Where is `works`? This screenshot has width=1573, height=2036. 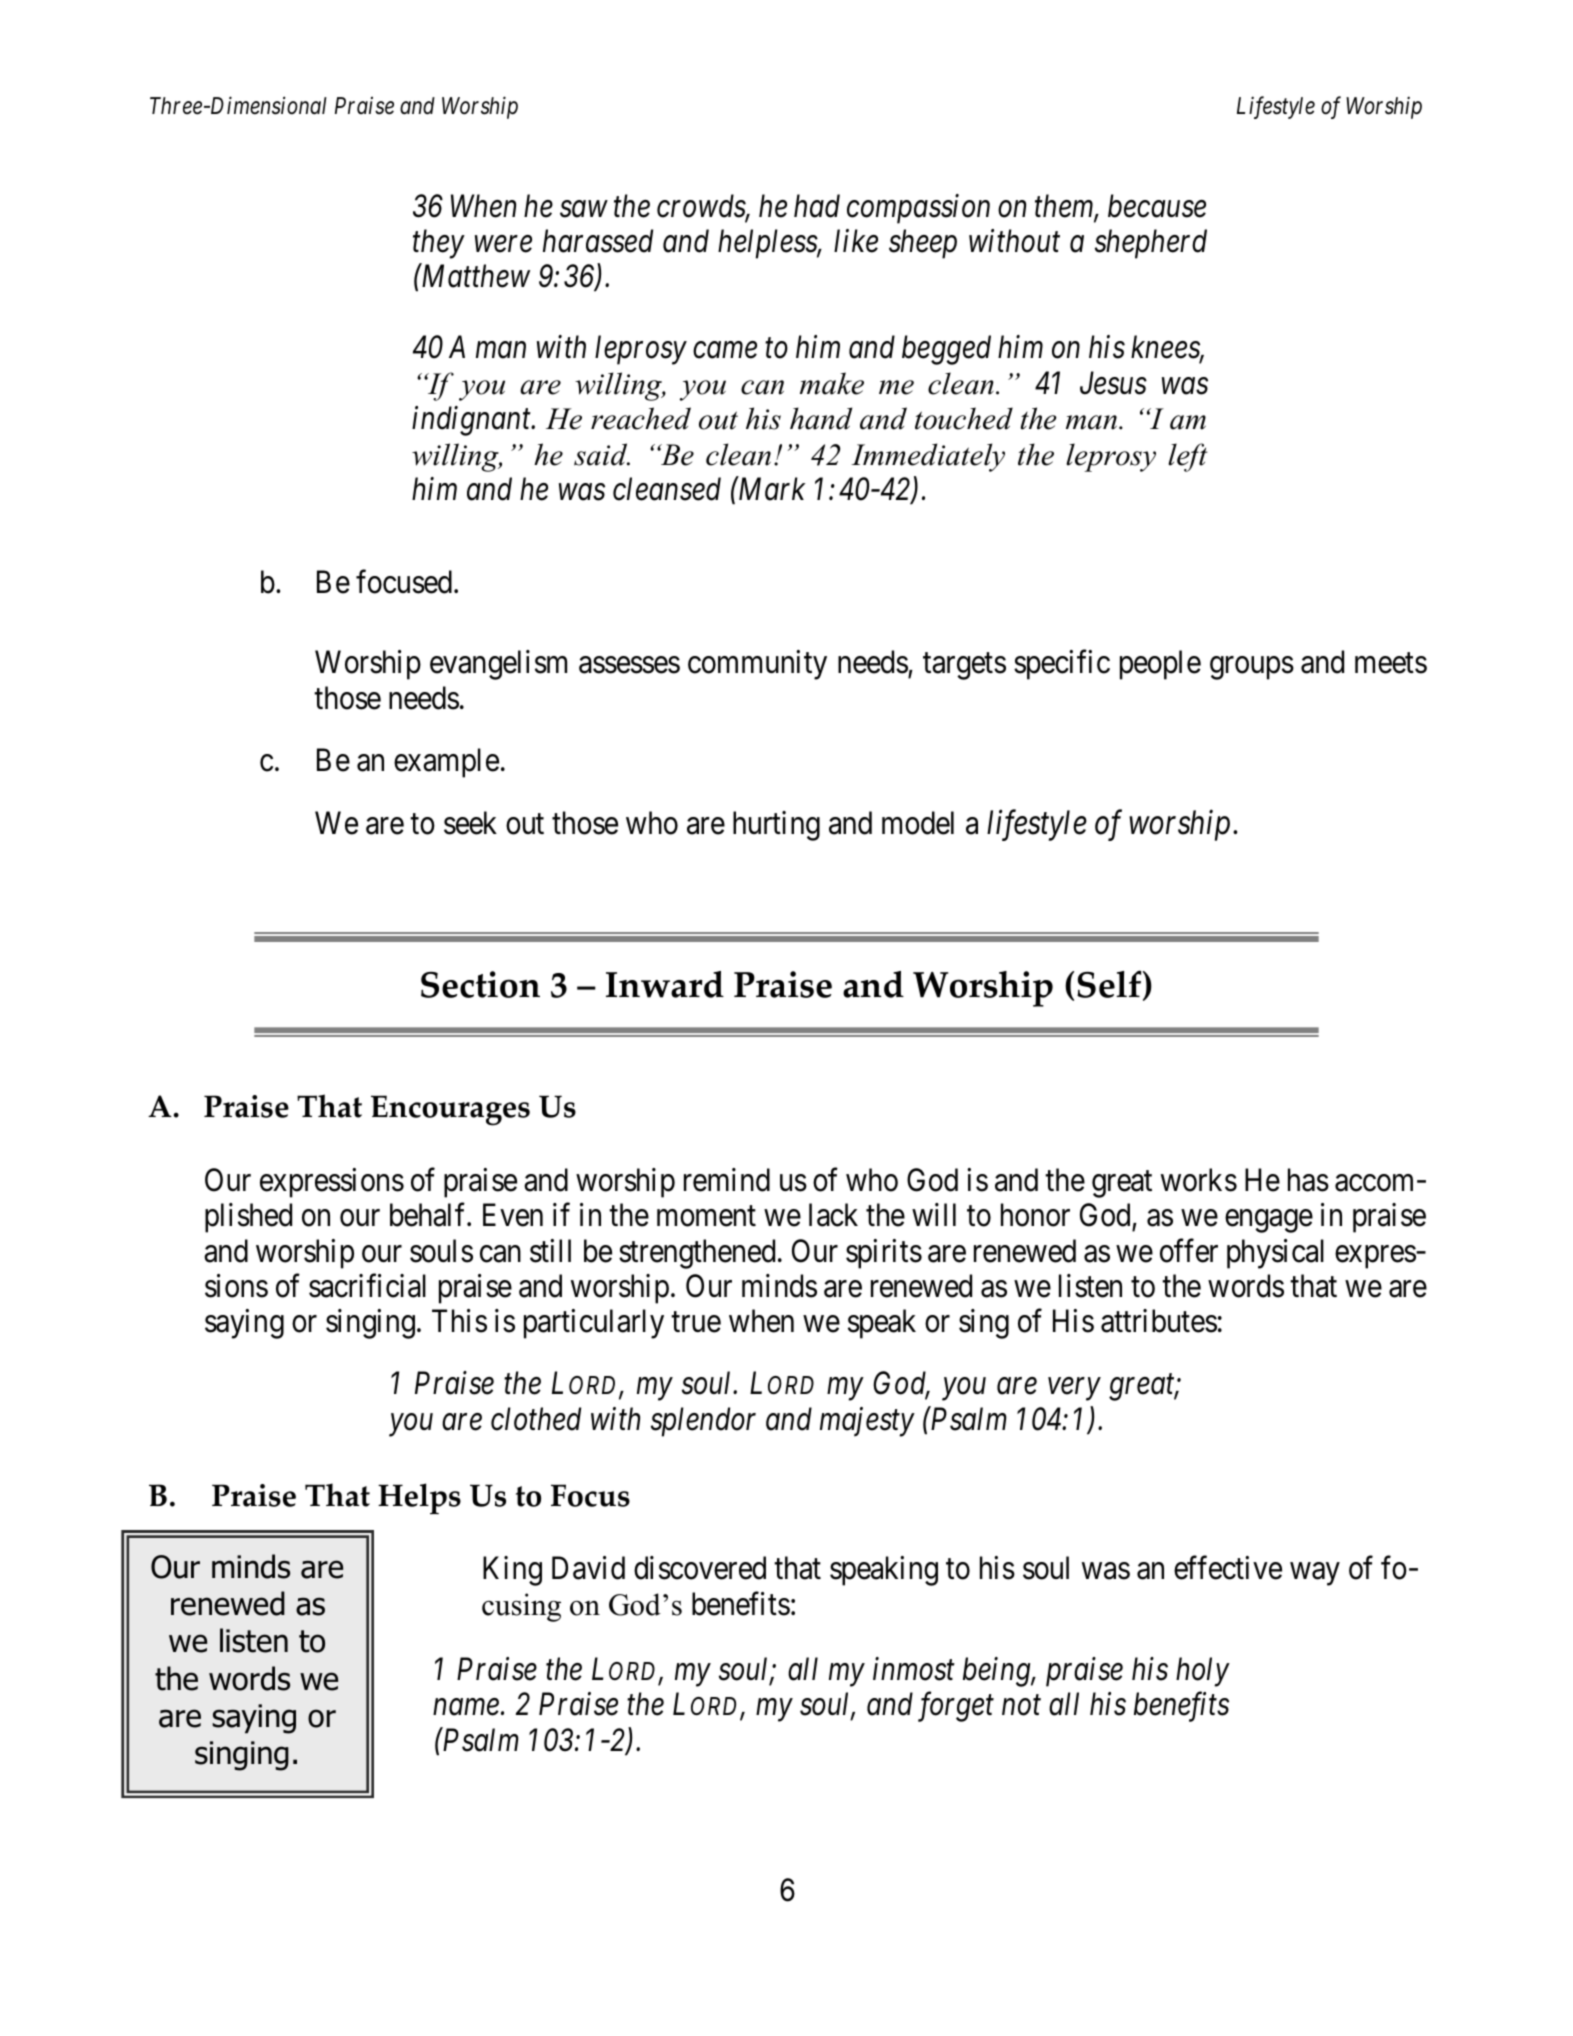
works is located at coordinates (1199, 1180).
